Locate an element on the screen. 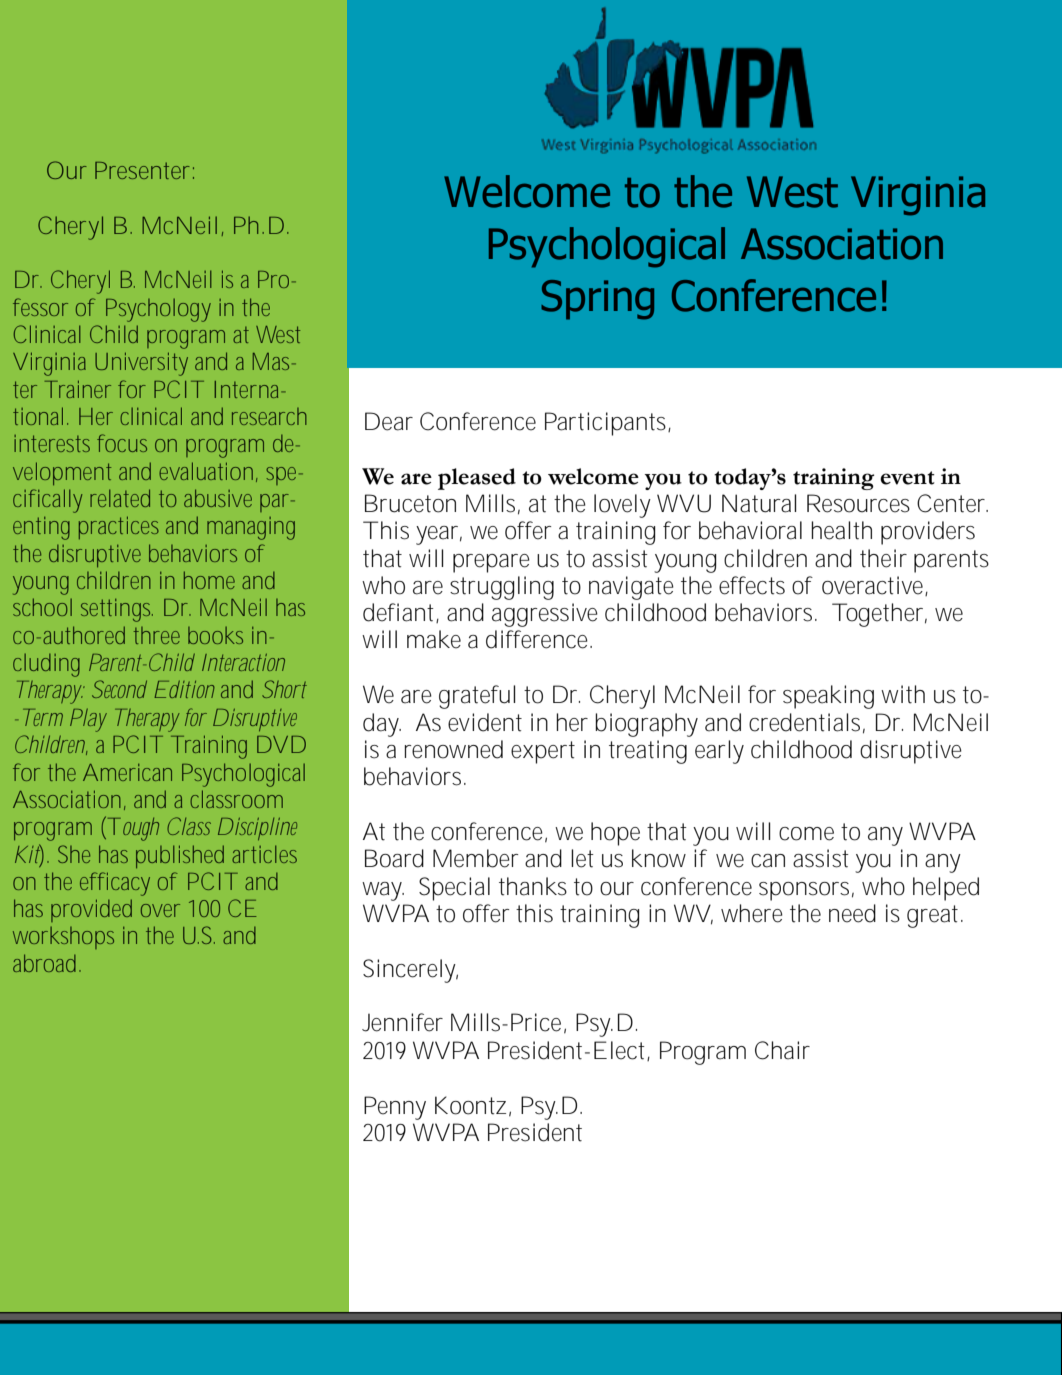  published is located at coordinates (180, 856).
